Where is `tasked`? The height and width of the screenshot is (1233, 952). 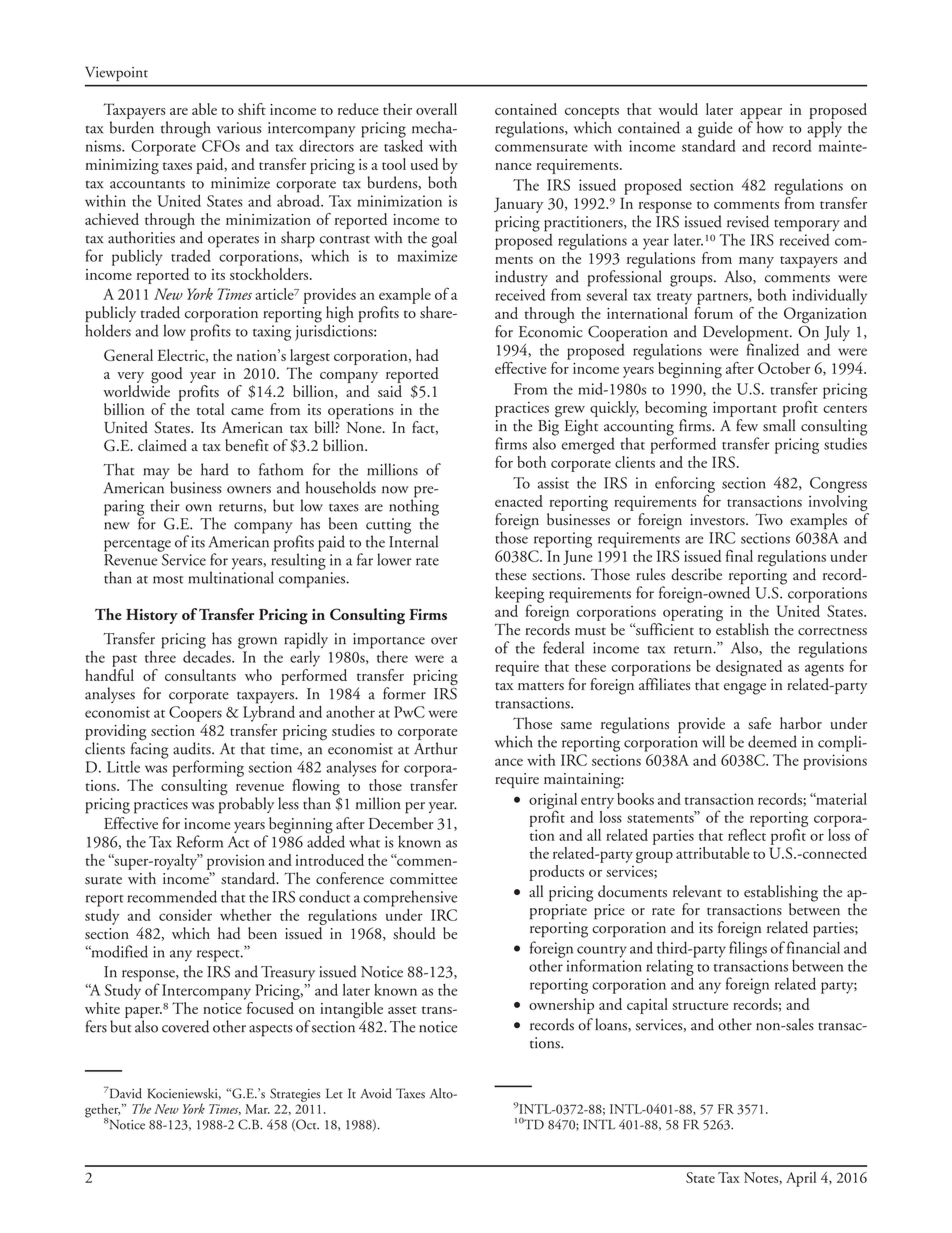
tasked is located at coordinates (403, 144).
